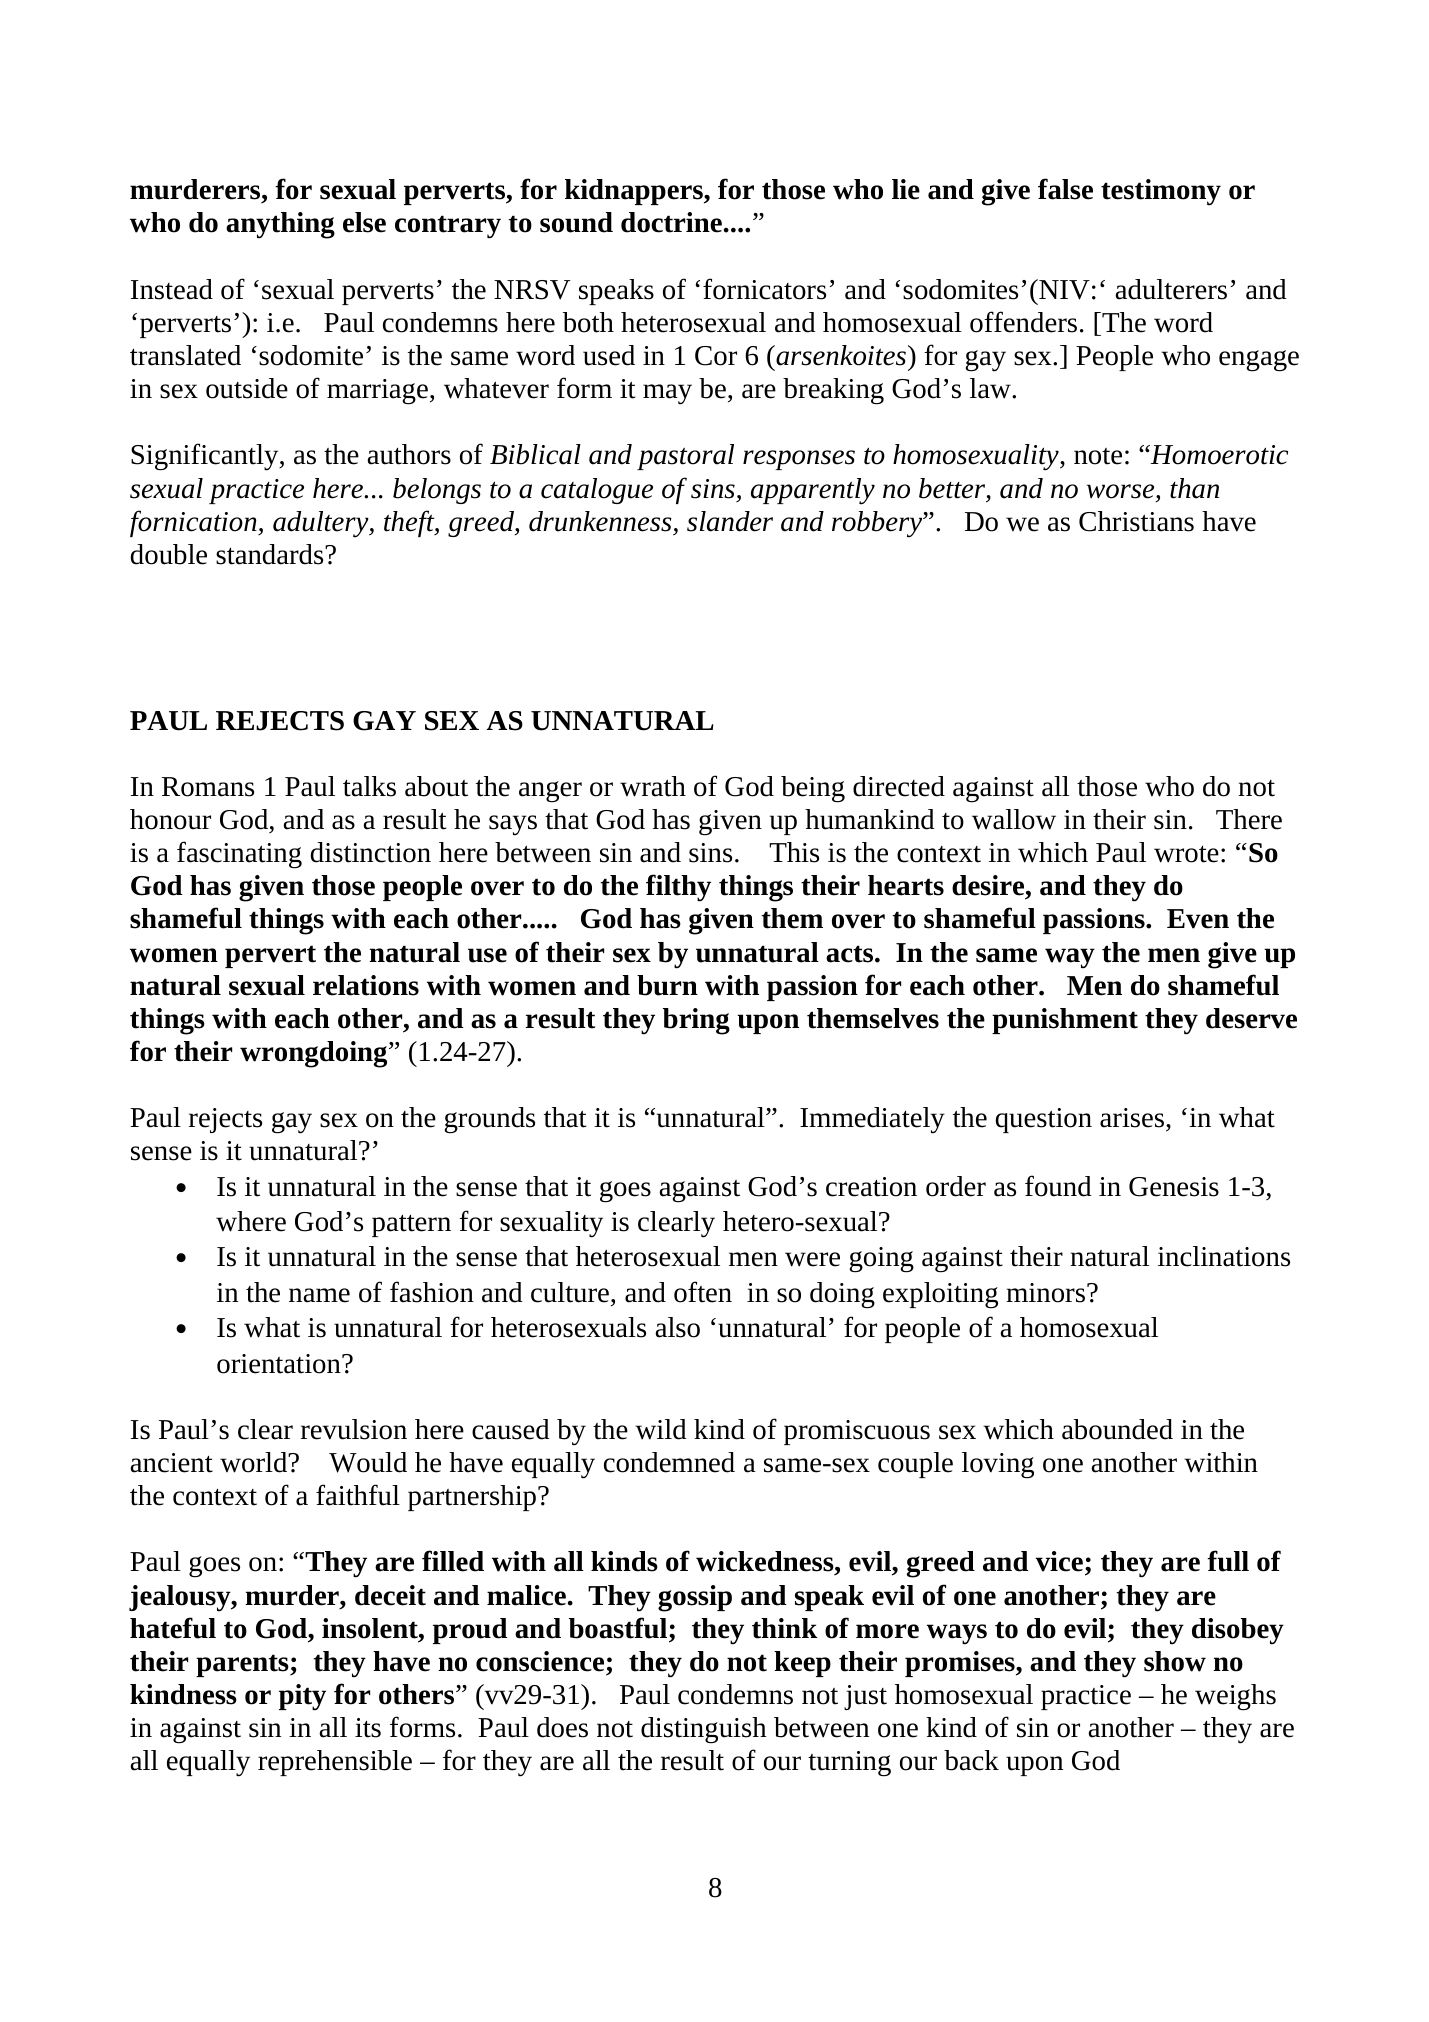  Describe the element at coordinates (302, 1697) in the screenshot. I see `pity` at that location.
